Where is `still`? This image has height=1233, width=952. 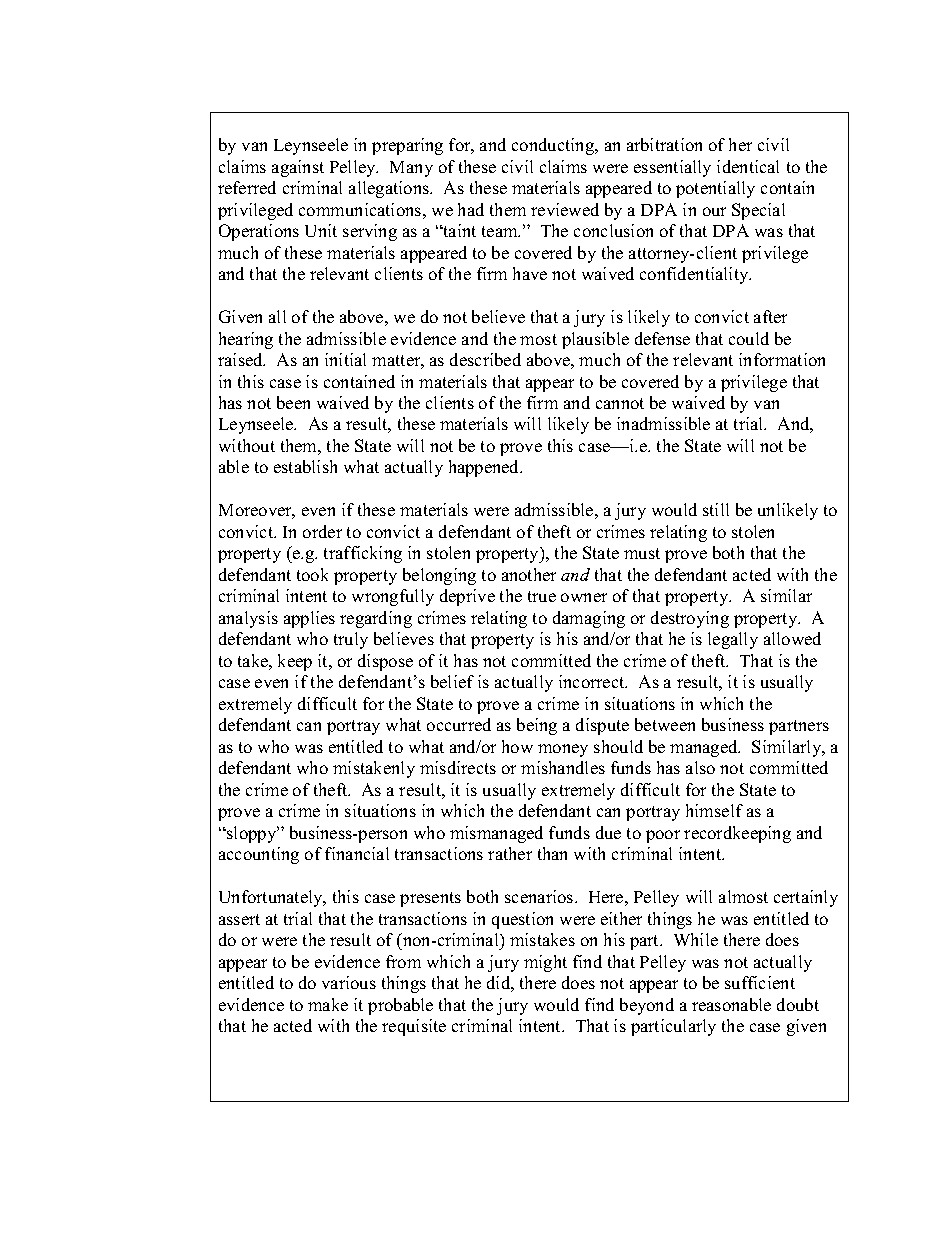 still is located at coordinates (716, 509).
